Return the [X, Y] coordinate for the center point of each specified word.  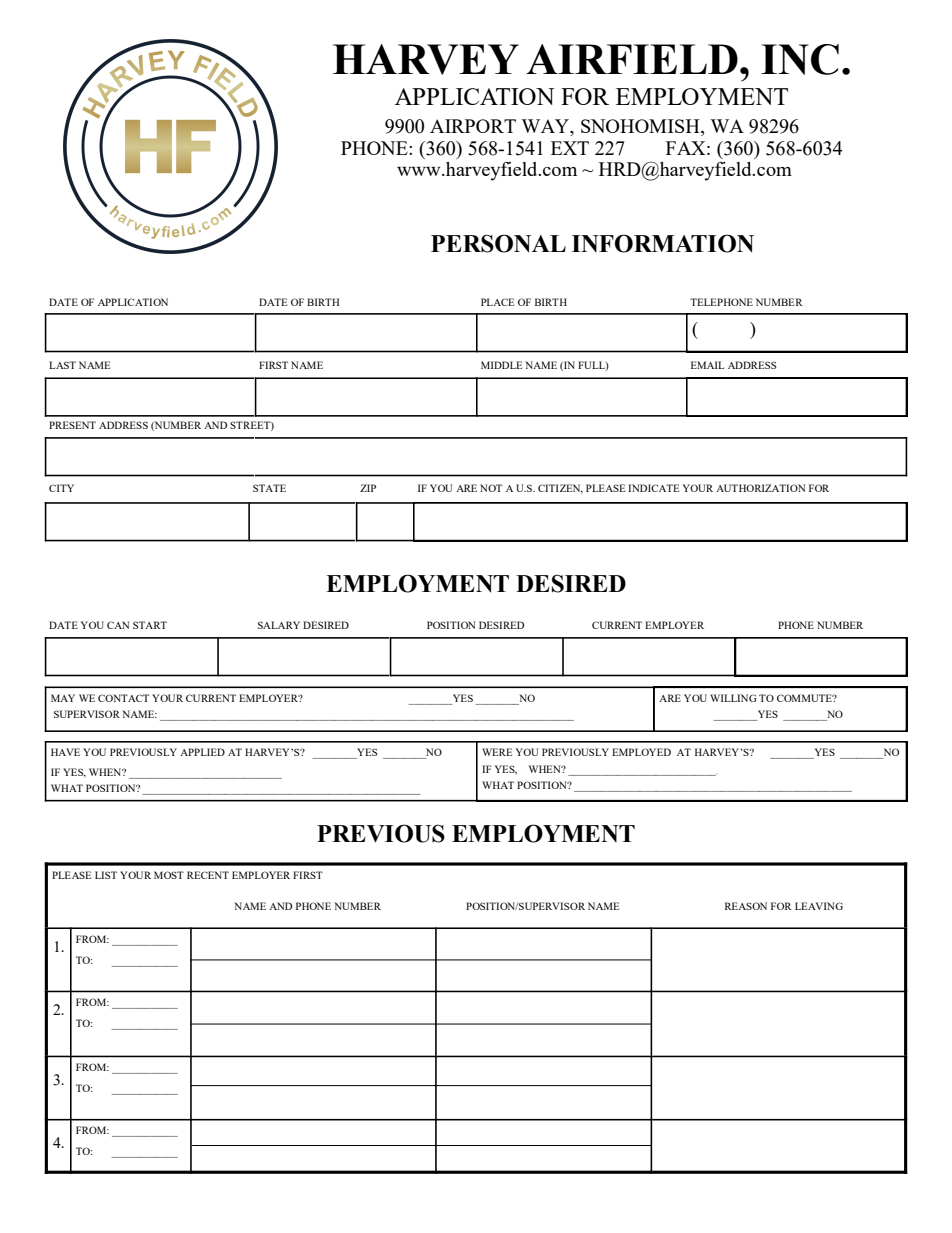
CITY [61, 488]
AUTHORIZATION [760, 488]
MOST [169, 875]
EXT [570, 148]
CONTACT [123, 698]
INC [800, 59]
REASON [746, 906]
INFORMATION [663, 243]
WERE [497, 752]
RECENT [208, 875]
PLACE [497, 302]
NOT [491, 488]
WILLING [733, 698]
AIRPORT [473, 126]
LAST [62, 365]
